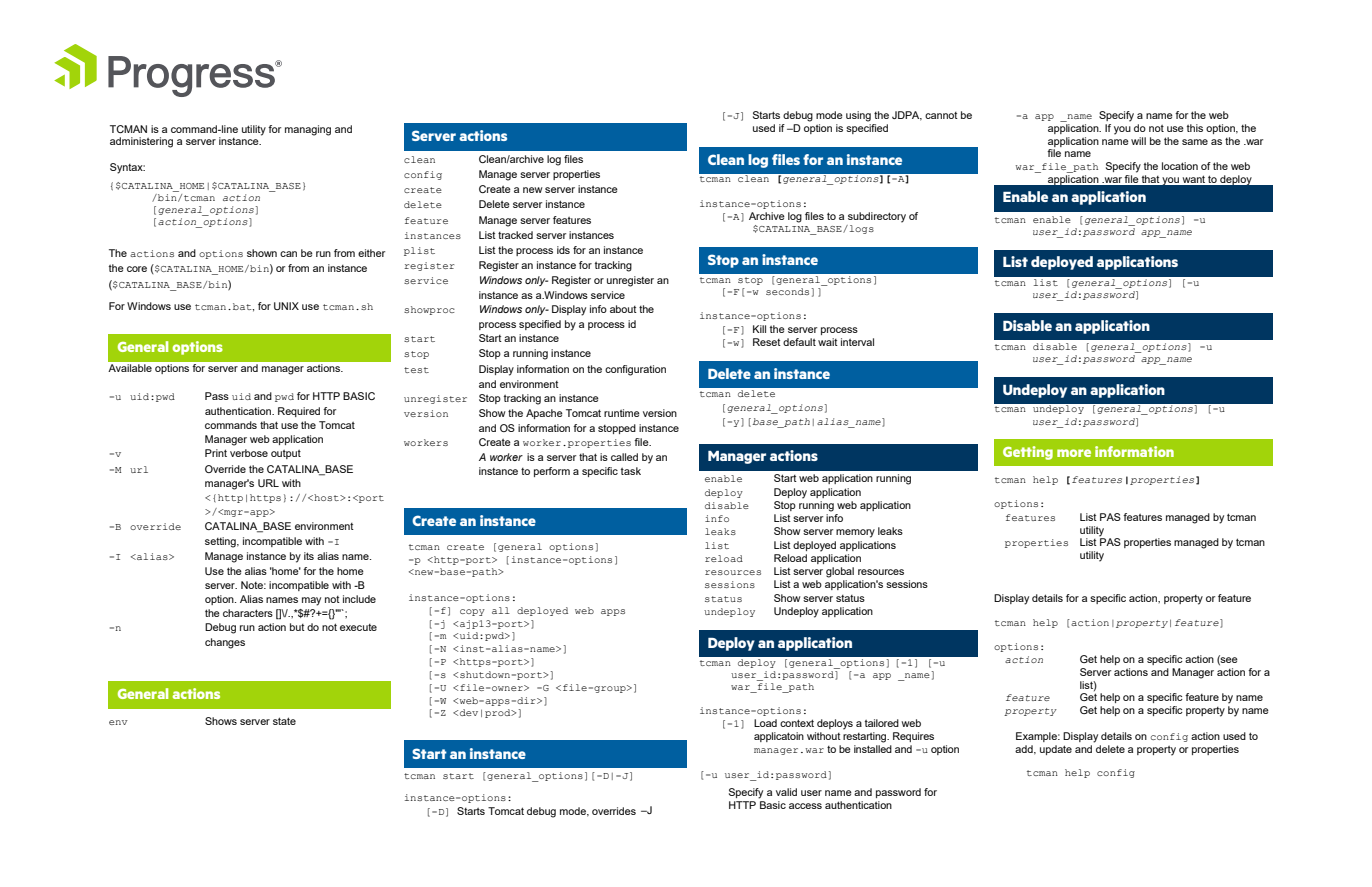 This screenshot has width=1372, height=887. Describe the element at coordinates (767, 342) in the screenshot. I see `Reset` at that location.
